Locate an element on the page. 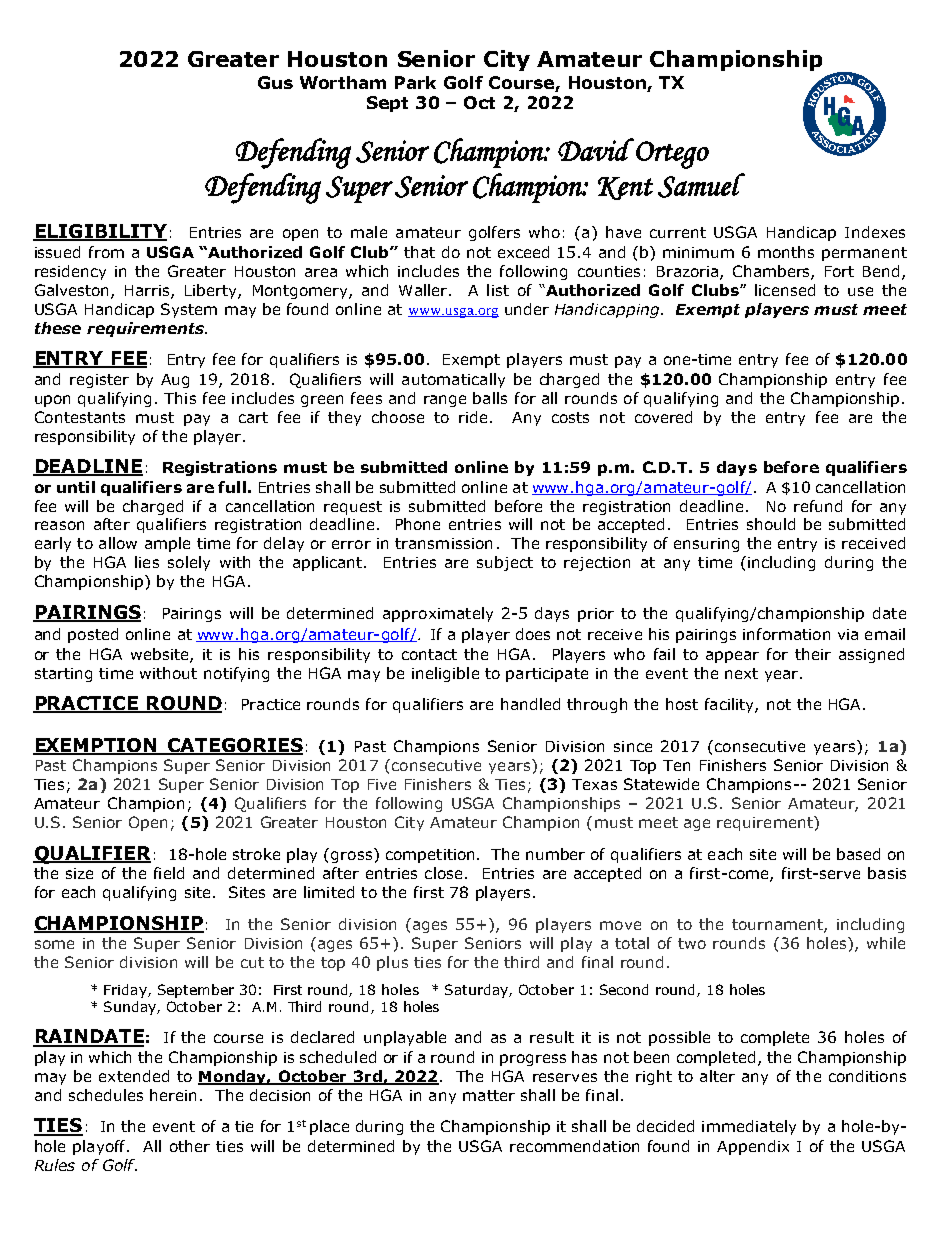  Park is located at coordinates (415, 82).
